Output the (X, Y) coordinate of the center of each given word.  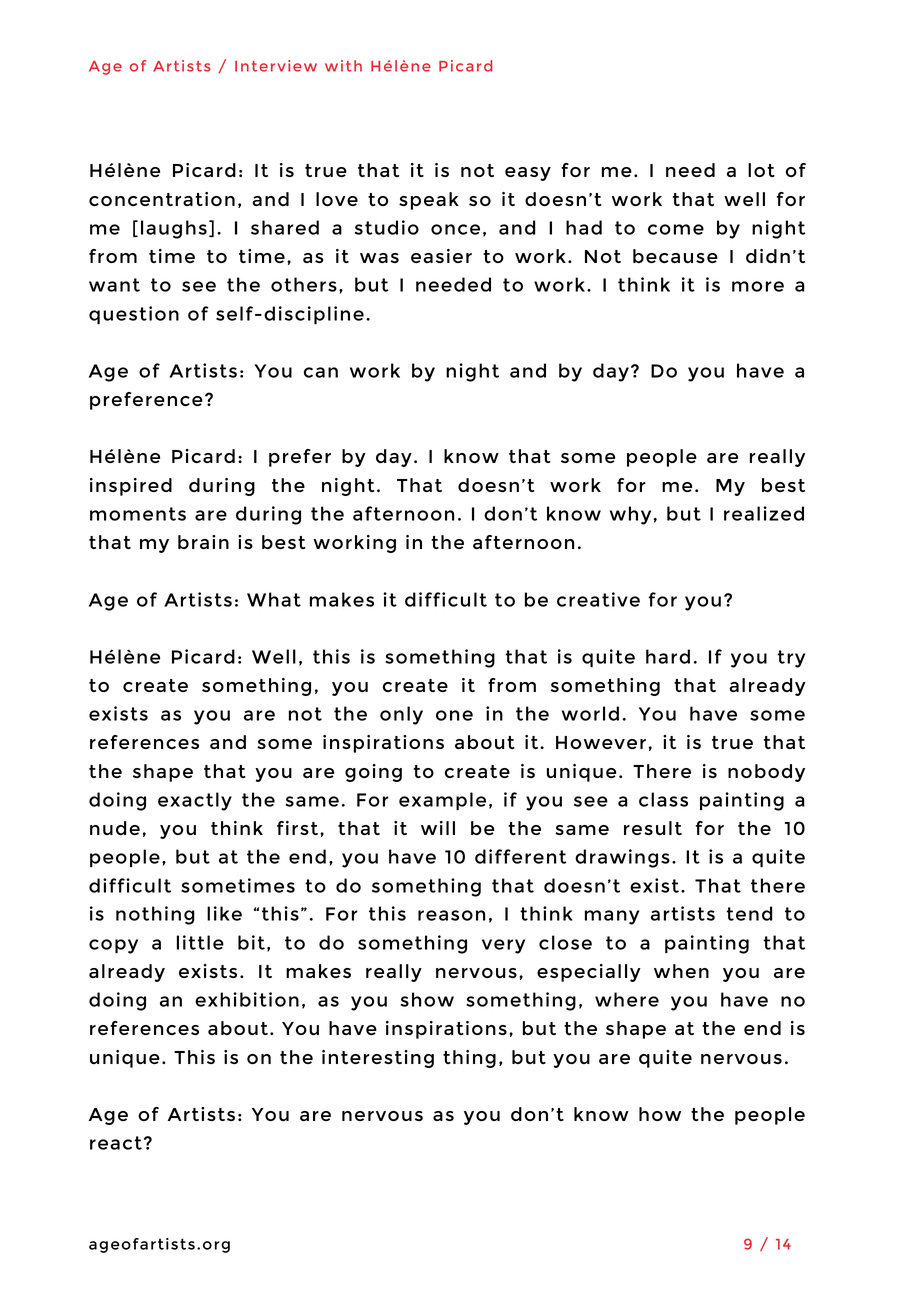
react (116, 1143)
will (438, 828)
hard (668, 656)
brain (203, 542)
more (758, 286)
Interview (276, 66)
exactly (195, 801)
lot (761, 170)
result (653, 828)
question (134, 315)
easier (441, 256)
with (343, 66)
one (454, 715)
